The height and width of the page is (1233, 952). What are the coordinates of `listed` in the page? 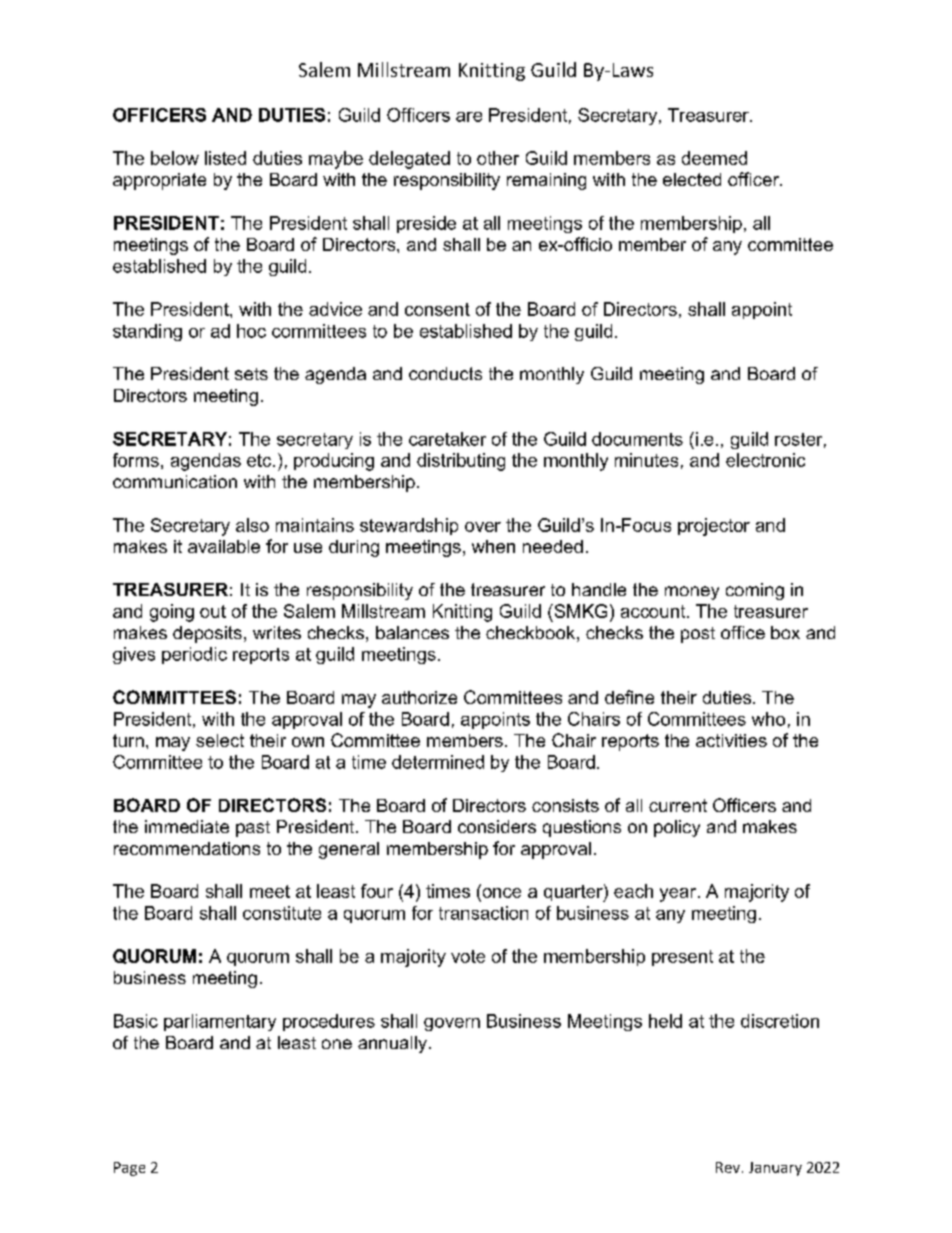 It's located at (225, 158).
